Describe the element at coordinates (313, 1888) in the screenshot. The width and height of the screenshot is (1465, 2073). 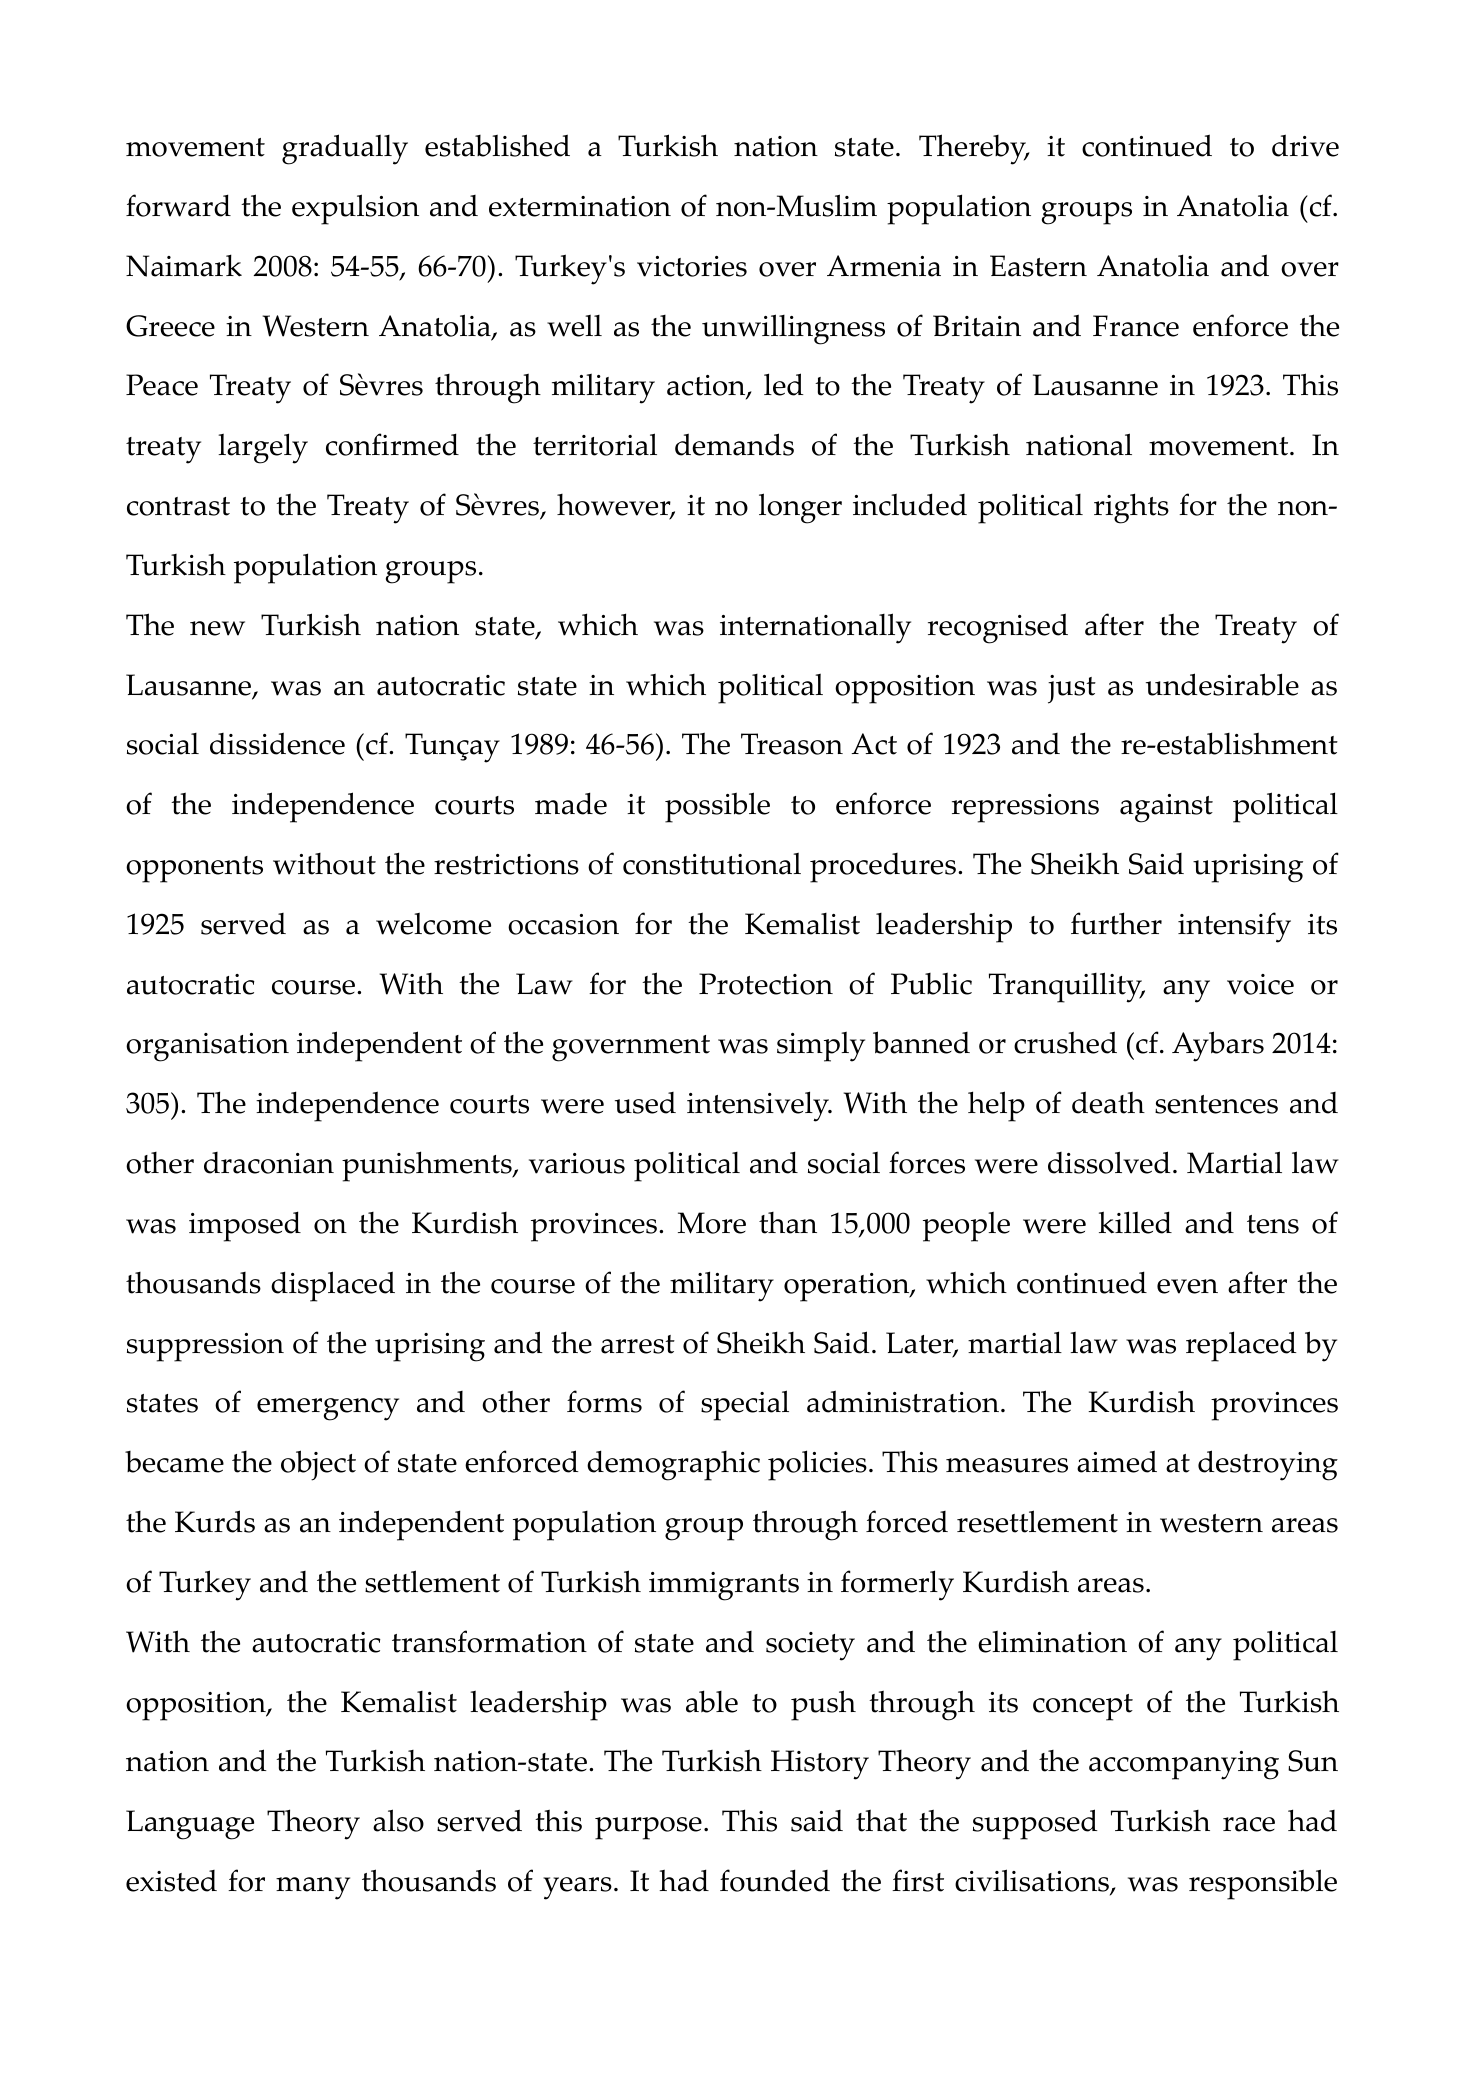
I see `many` at that location.
